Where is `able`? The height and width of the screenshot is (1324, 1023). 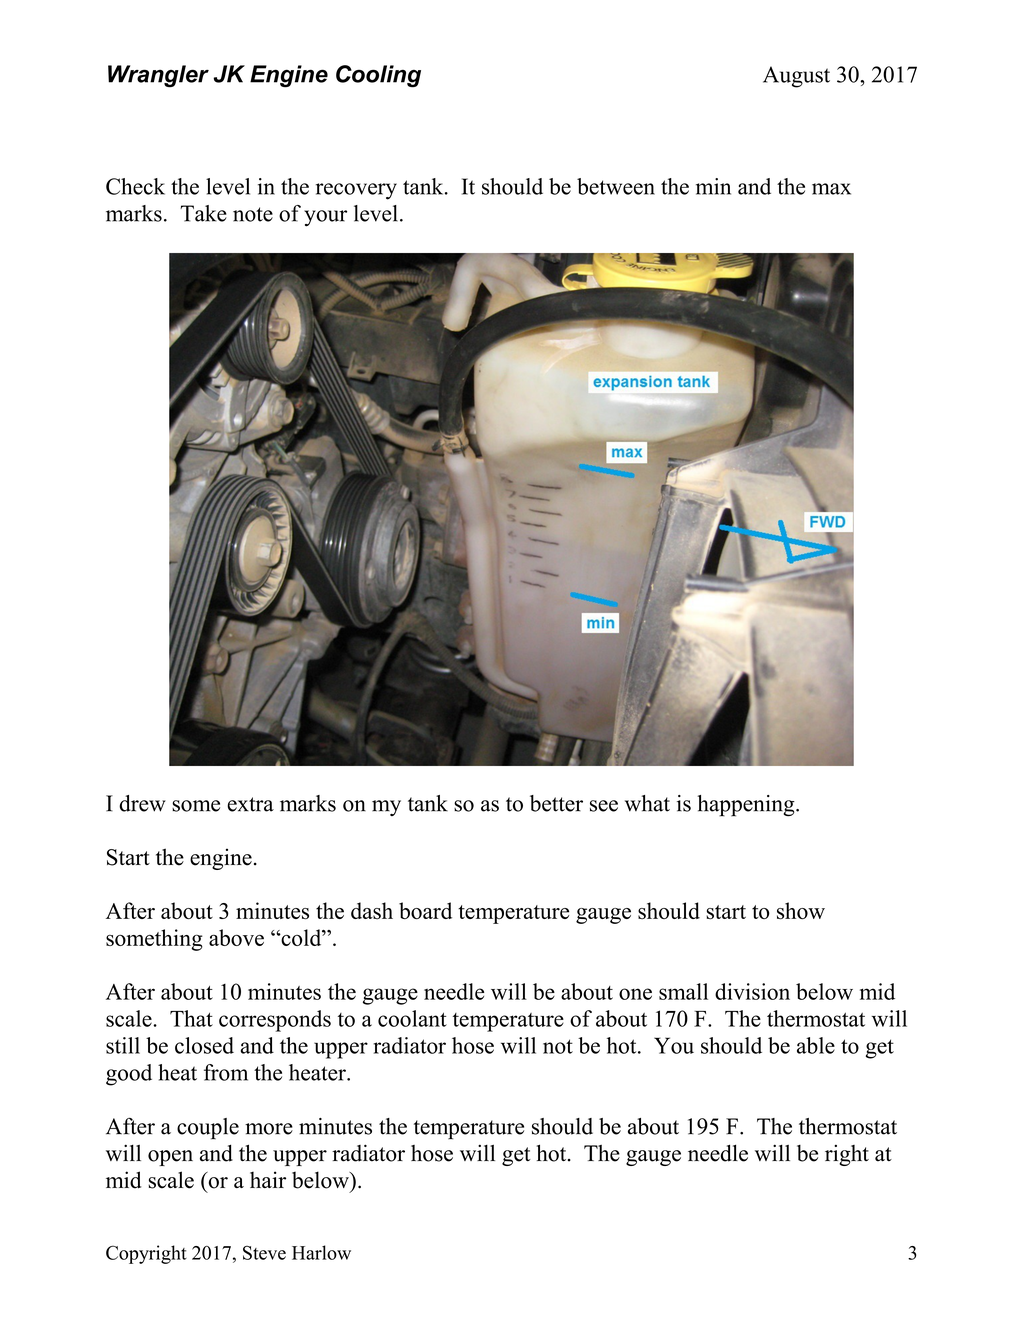 able is located at coordinates (816, 1045).
